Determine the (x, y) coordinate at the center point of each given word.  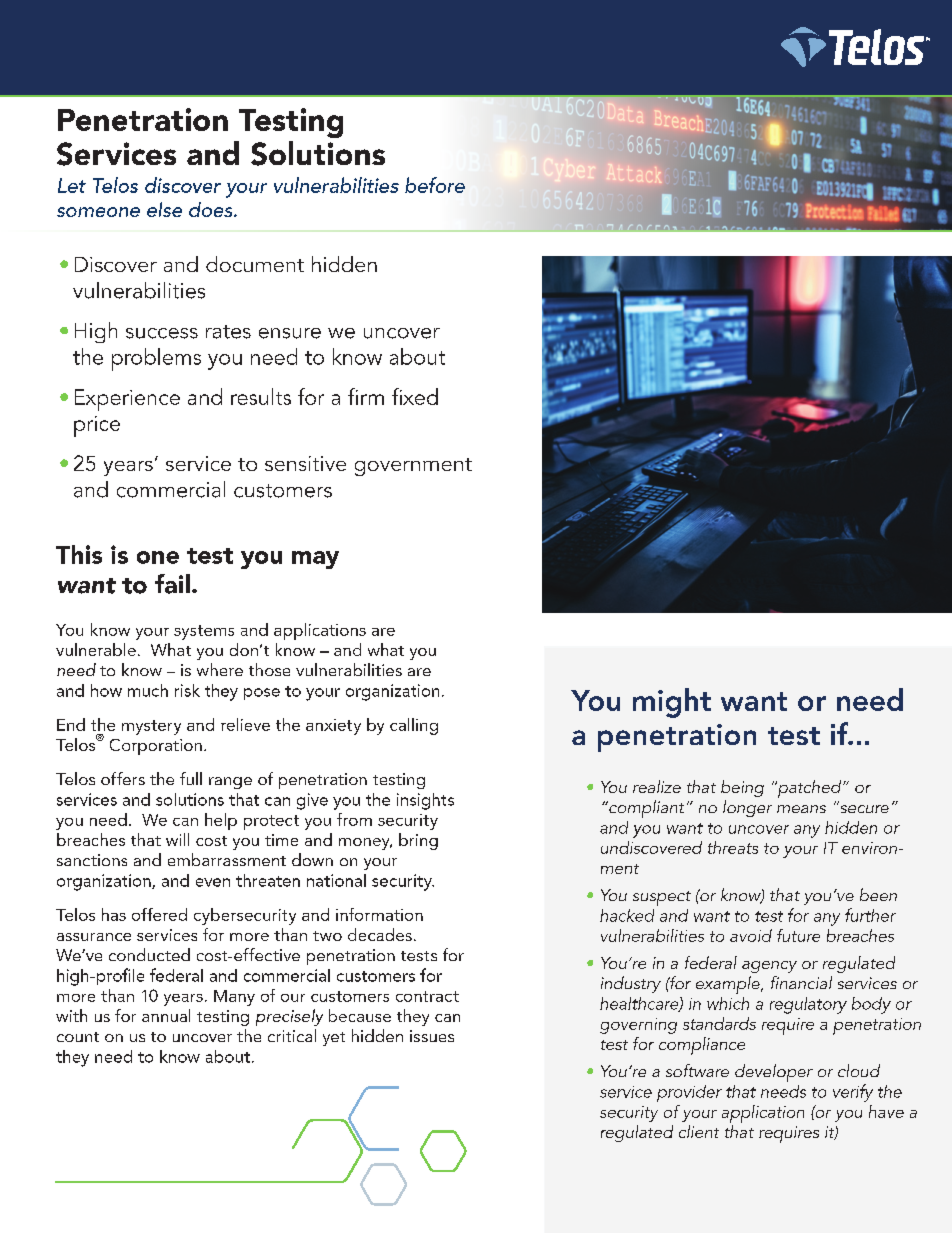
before (435, 185)
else (164, 209)
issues (432, 1036)
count (78, 1037)
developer (774, 1073)
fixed (415, 396)
